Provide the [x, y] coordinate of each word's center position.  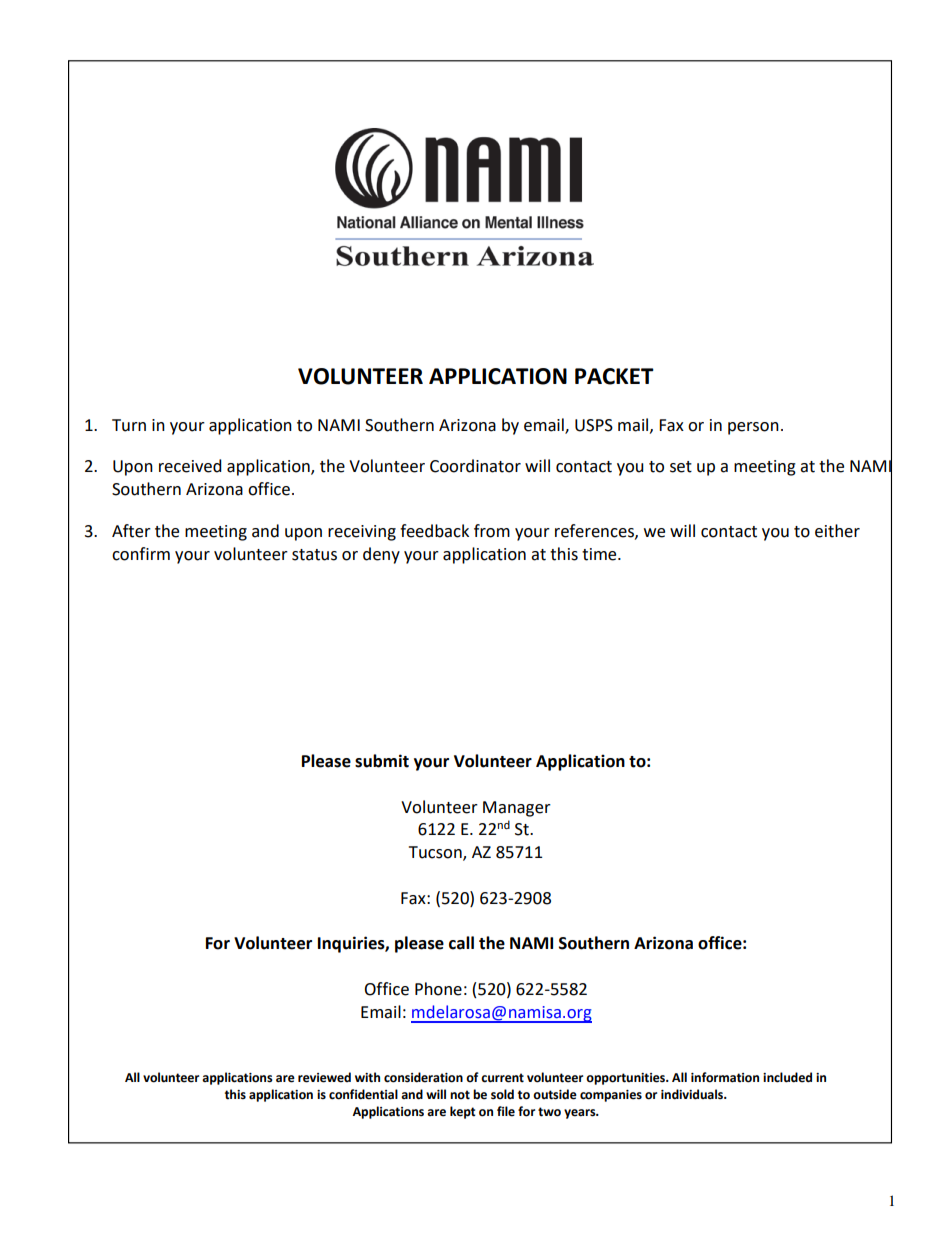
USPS [594, 425]
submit [382, 761]
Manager [517, 809]
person [753, 428]
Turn [129, 425]
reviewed [324, 1077]
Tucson [436, 853]
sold [502, 1094]
